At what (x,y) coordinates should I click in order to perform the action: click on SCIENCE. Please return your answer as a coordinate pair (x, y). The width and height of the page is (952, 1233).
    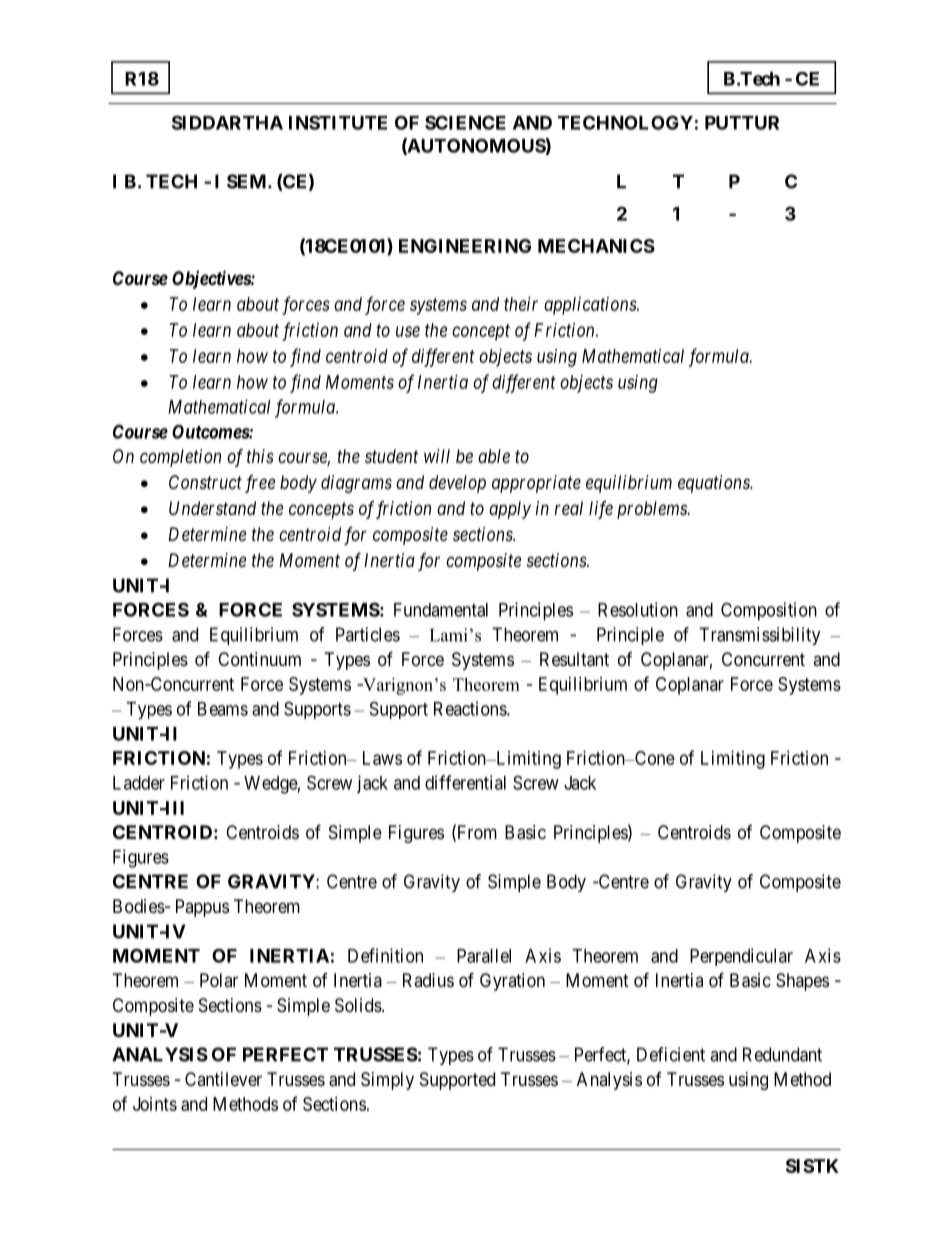
    Looking at the image, I should click on (465, 122).
